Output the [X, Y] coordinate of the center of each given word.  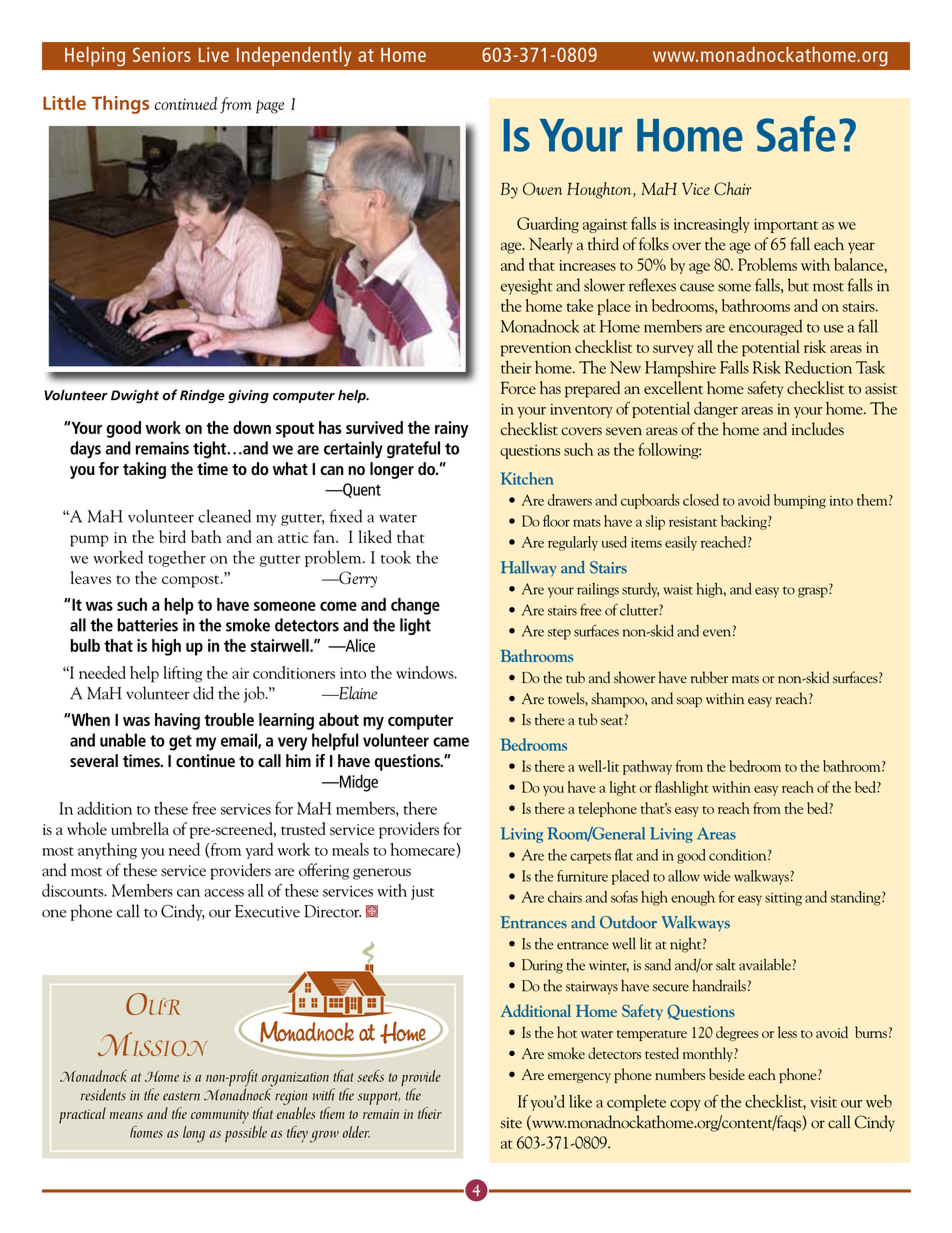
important [786, 226]
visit [823, 1102]
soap [689, 702]
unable [123, 740]
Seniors [162, 54]
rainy [451, 429]
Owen [542, 188]
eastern [181, 1096]
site [511, 1123]
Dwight [135, 396]
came [451, 742]
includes [818, 429]
